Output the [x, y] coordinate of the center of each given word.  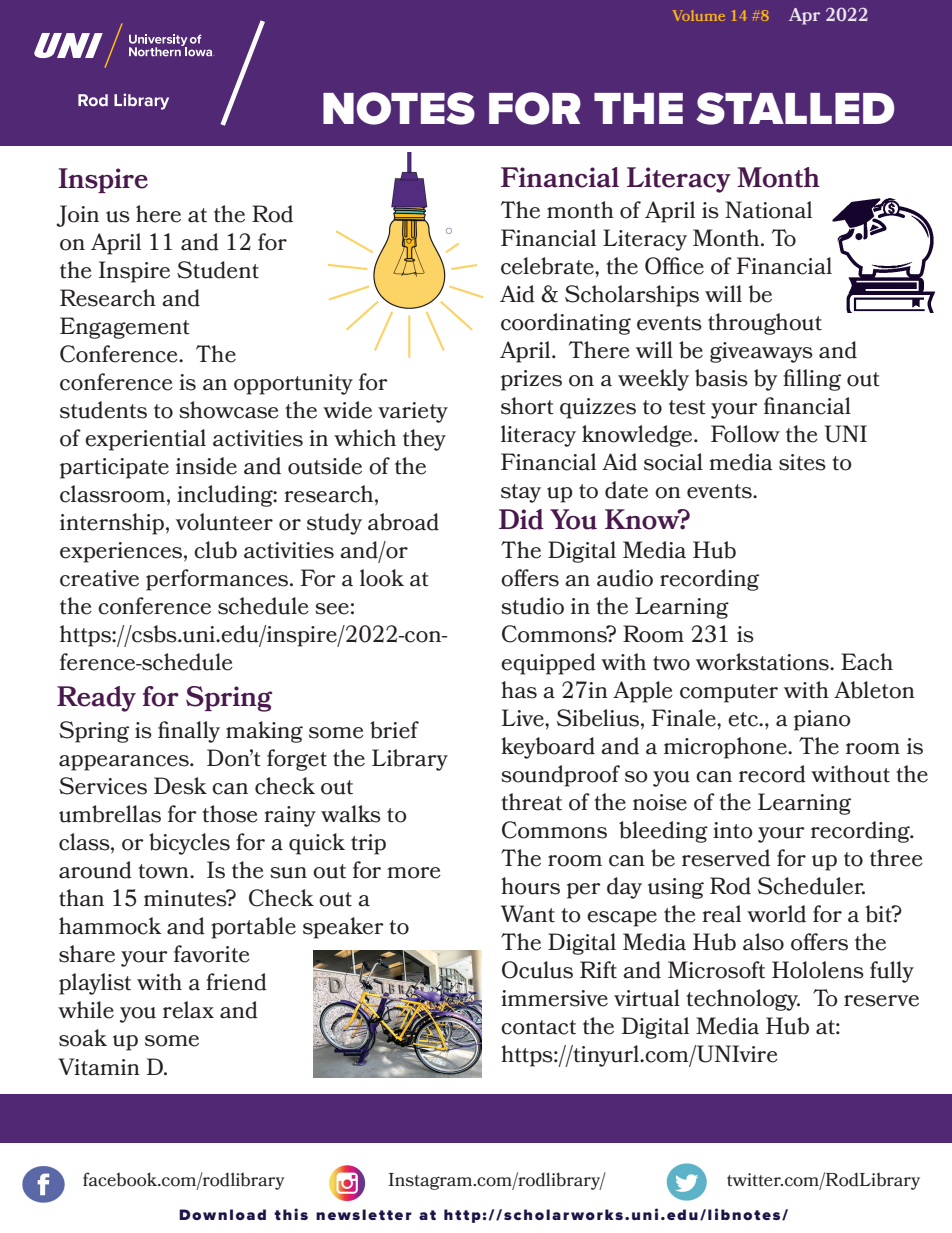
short [527, 406]
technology [743, 1000]
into [733, 830]
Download [222, 1214]
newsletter [364, 1214]
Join [77, 216]
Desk [180, 786]
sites [802, 462]
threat [531, 802]
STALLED [795, 108]
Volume [699, 15]
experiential [145, 440]
